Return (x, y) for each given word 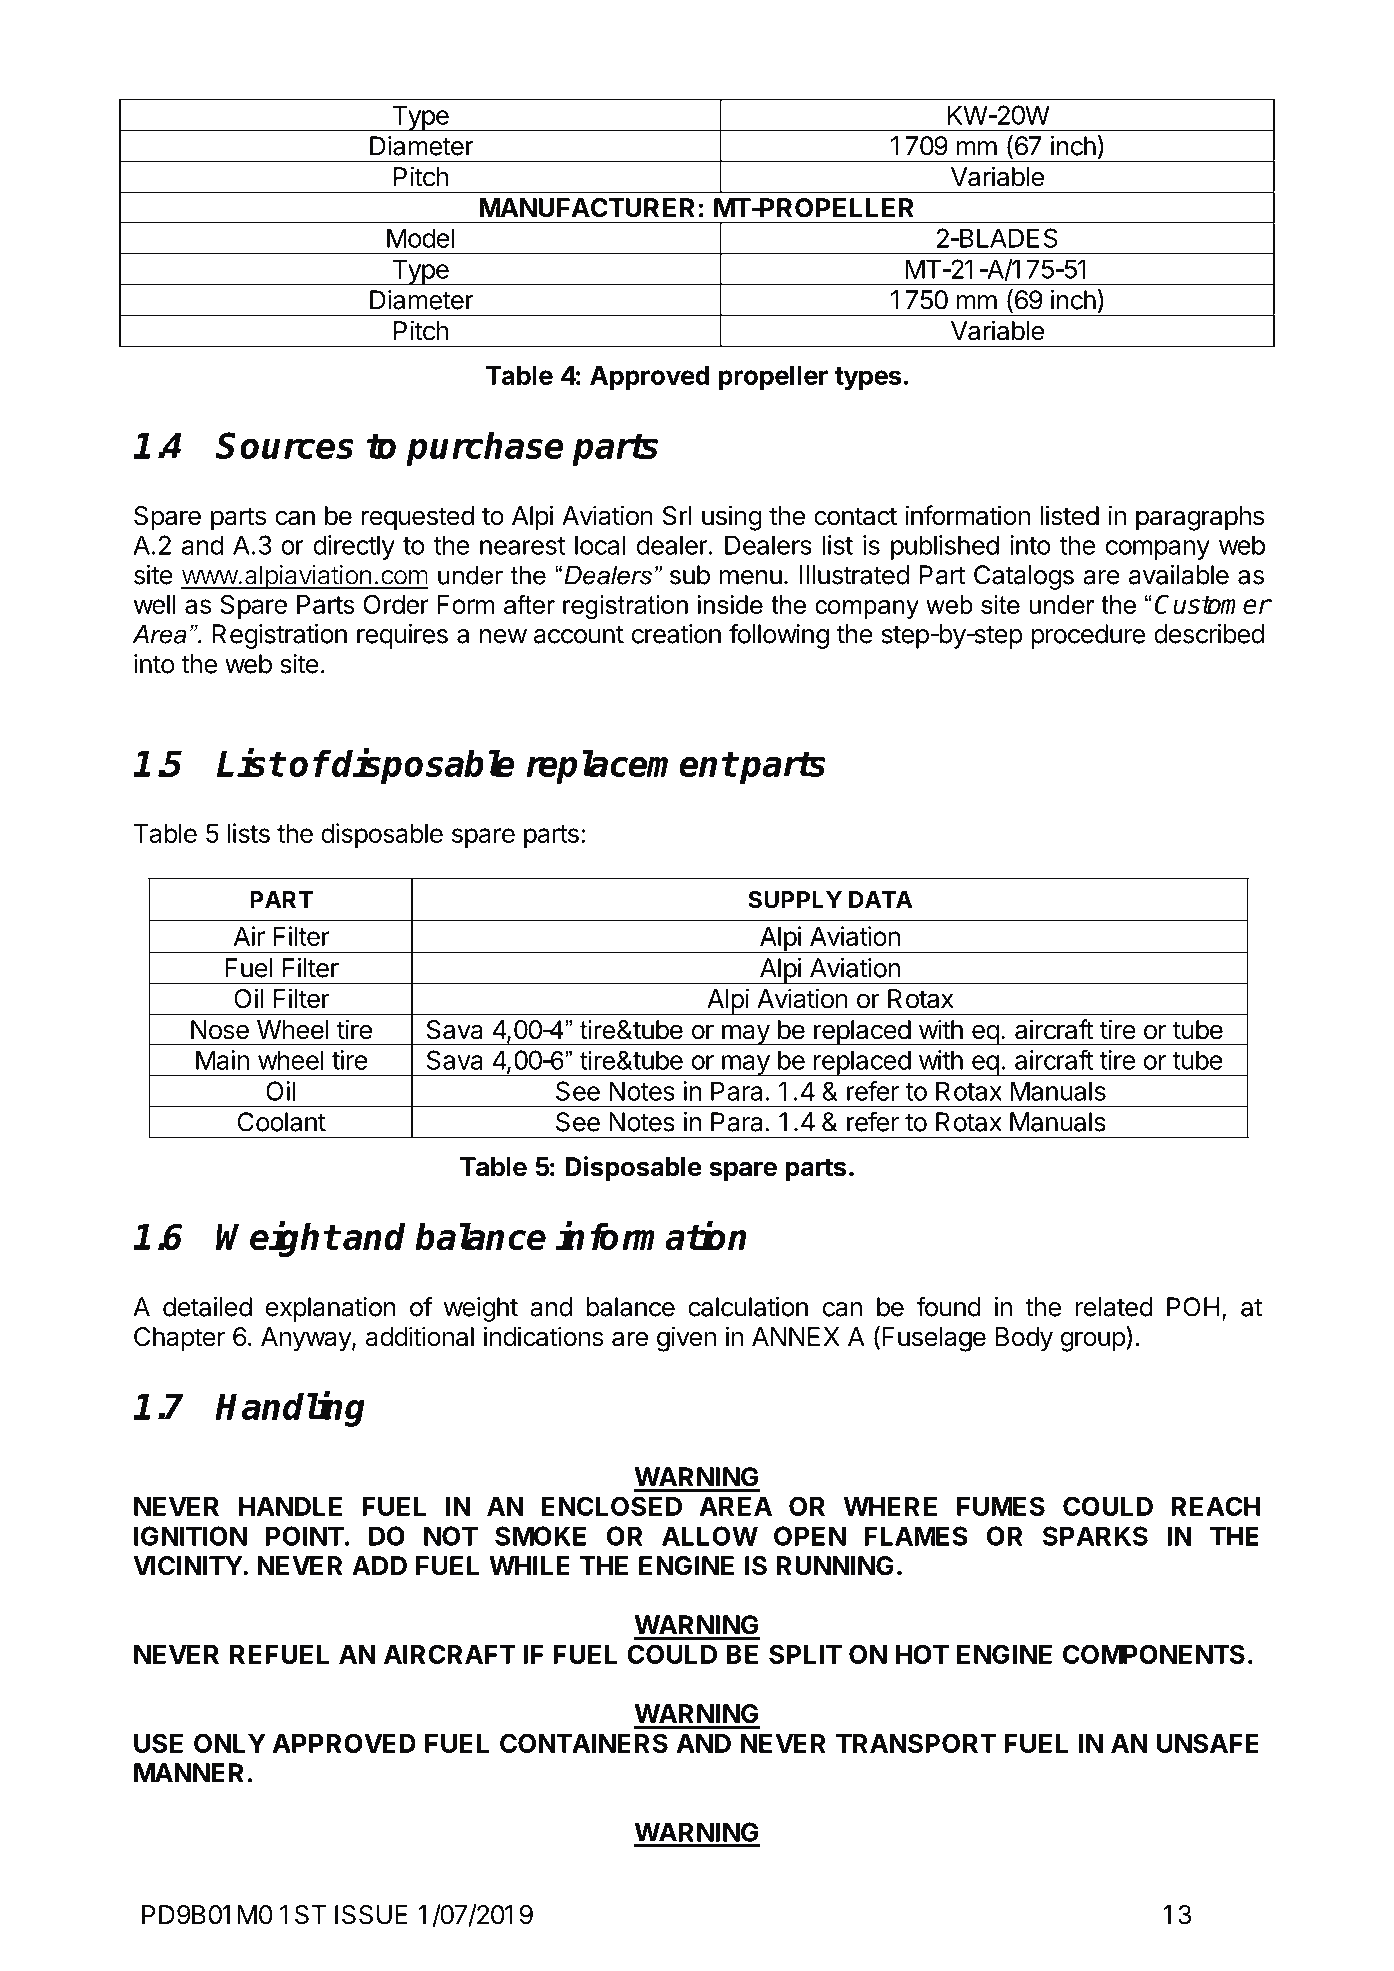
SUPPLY (795, 900)
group (1094, 1341)
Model (421, 238)
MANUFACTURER (587, 208)
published (945, 547)
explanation (331, 1309)
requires (402, 636)
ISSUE (371, 1915)
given (686, 1339)
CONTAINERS (584, 1743)
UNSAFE (1208, 1743)
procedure (1088, 636)
